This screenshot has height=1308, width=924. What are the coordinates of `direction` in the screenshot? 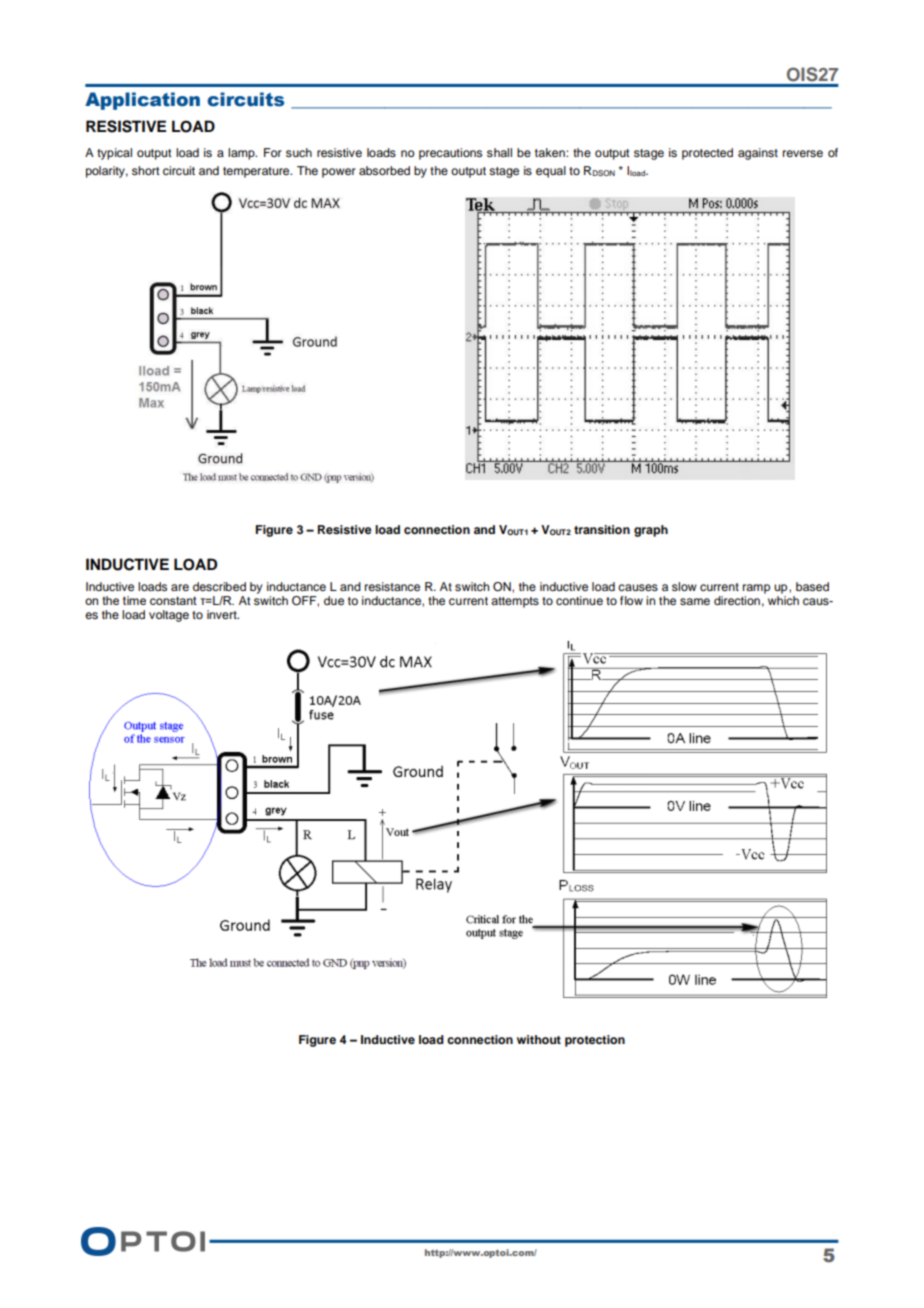 It's located at (737, 600).
